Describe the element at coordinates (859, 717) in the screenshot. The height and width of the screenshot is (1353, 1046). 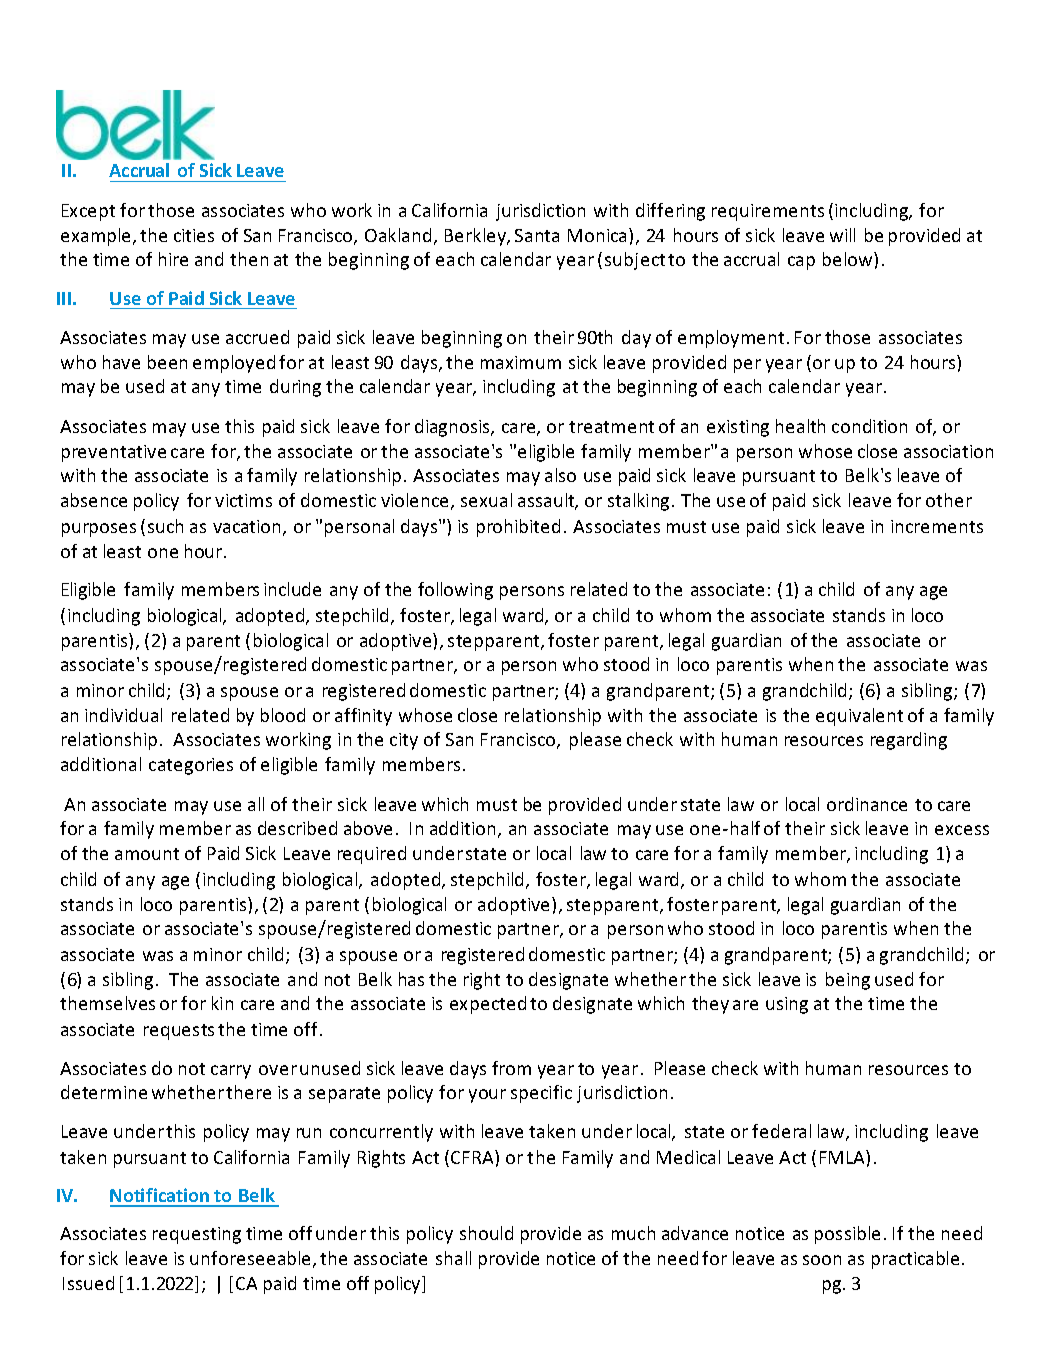
I see `equivalent` at that location.
